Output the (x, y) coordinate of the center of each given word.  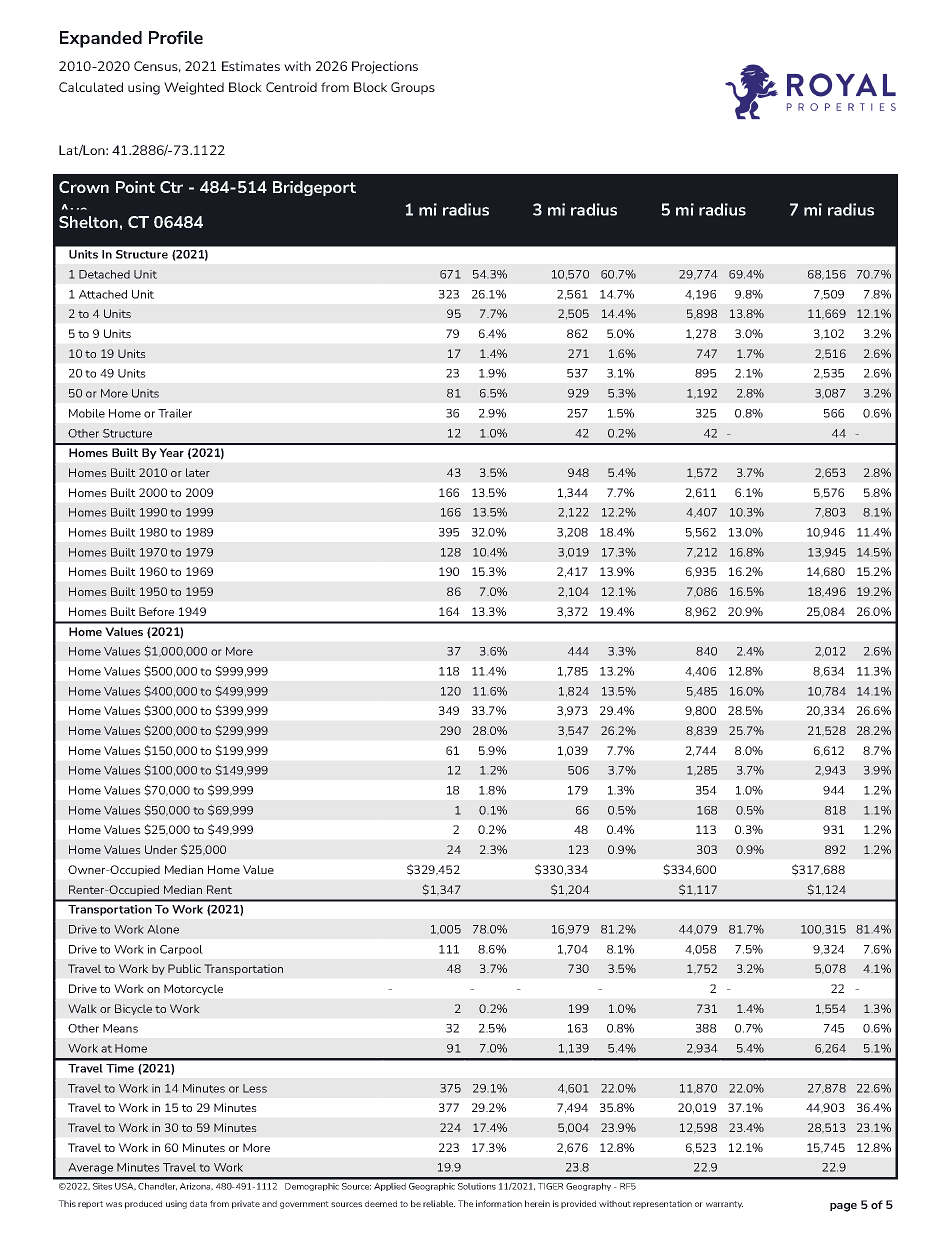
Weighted (194, 88)
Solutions (477, 1186)
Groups (413, 88)
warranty (724, 1205)
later (198, 472)
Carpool (181, 950)
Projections (385, 67)
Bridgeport (314, 188)
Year (171, 452)
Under (161, 849)
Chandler (157, 1187)
